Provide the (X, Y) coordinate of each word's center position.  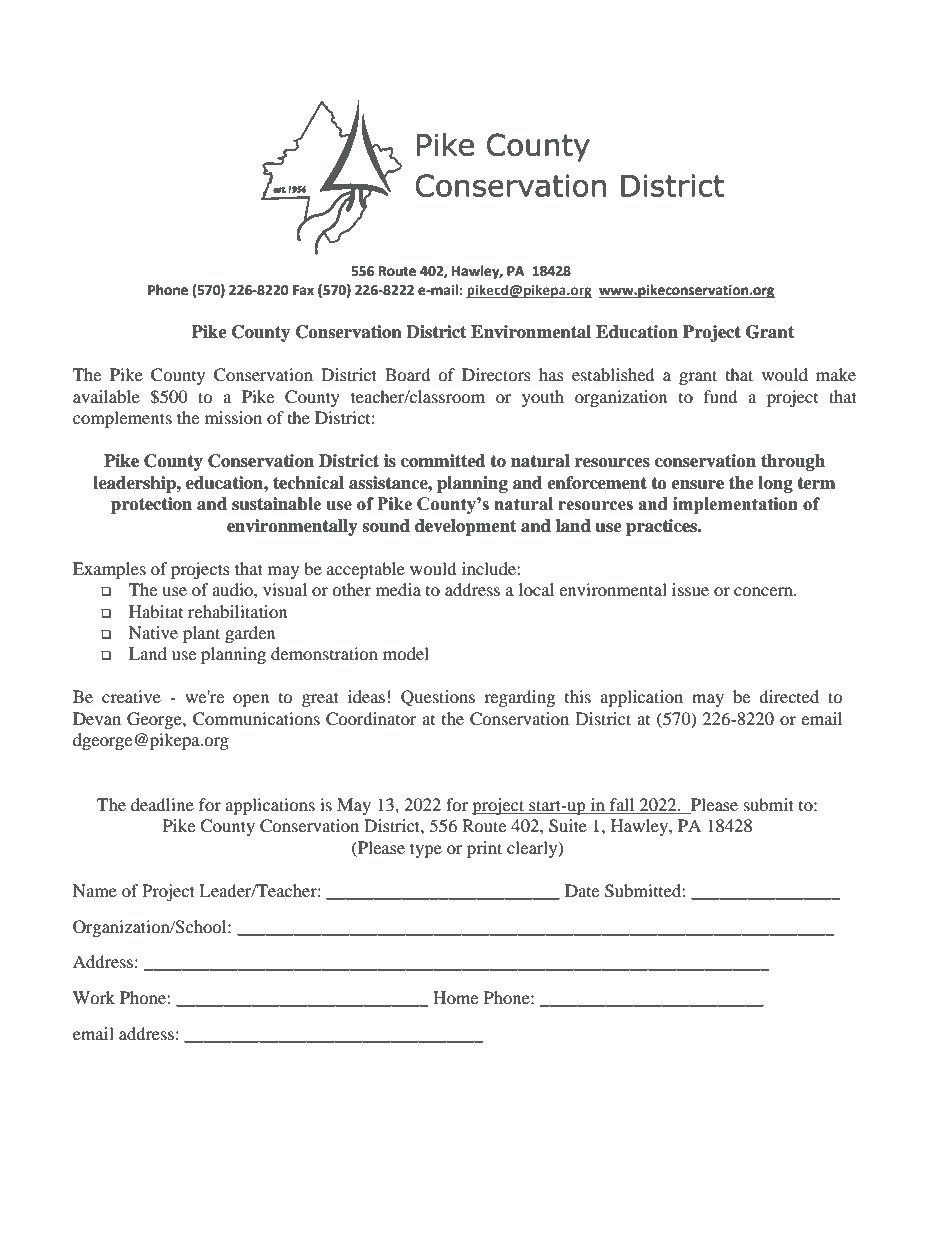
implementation (735, 505)
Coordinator (371, 719)
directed (789, 696)
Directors (496, 374)
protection (151, 505)
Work (94, 997)
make (836, 374)
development (465, 527)
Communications (256, 719)
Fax (303, 290)
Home (455, 997)
